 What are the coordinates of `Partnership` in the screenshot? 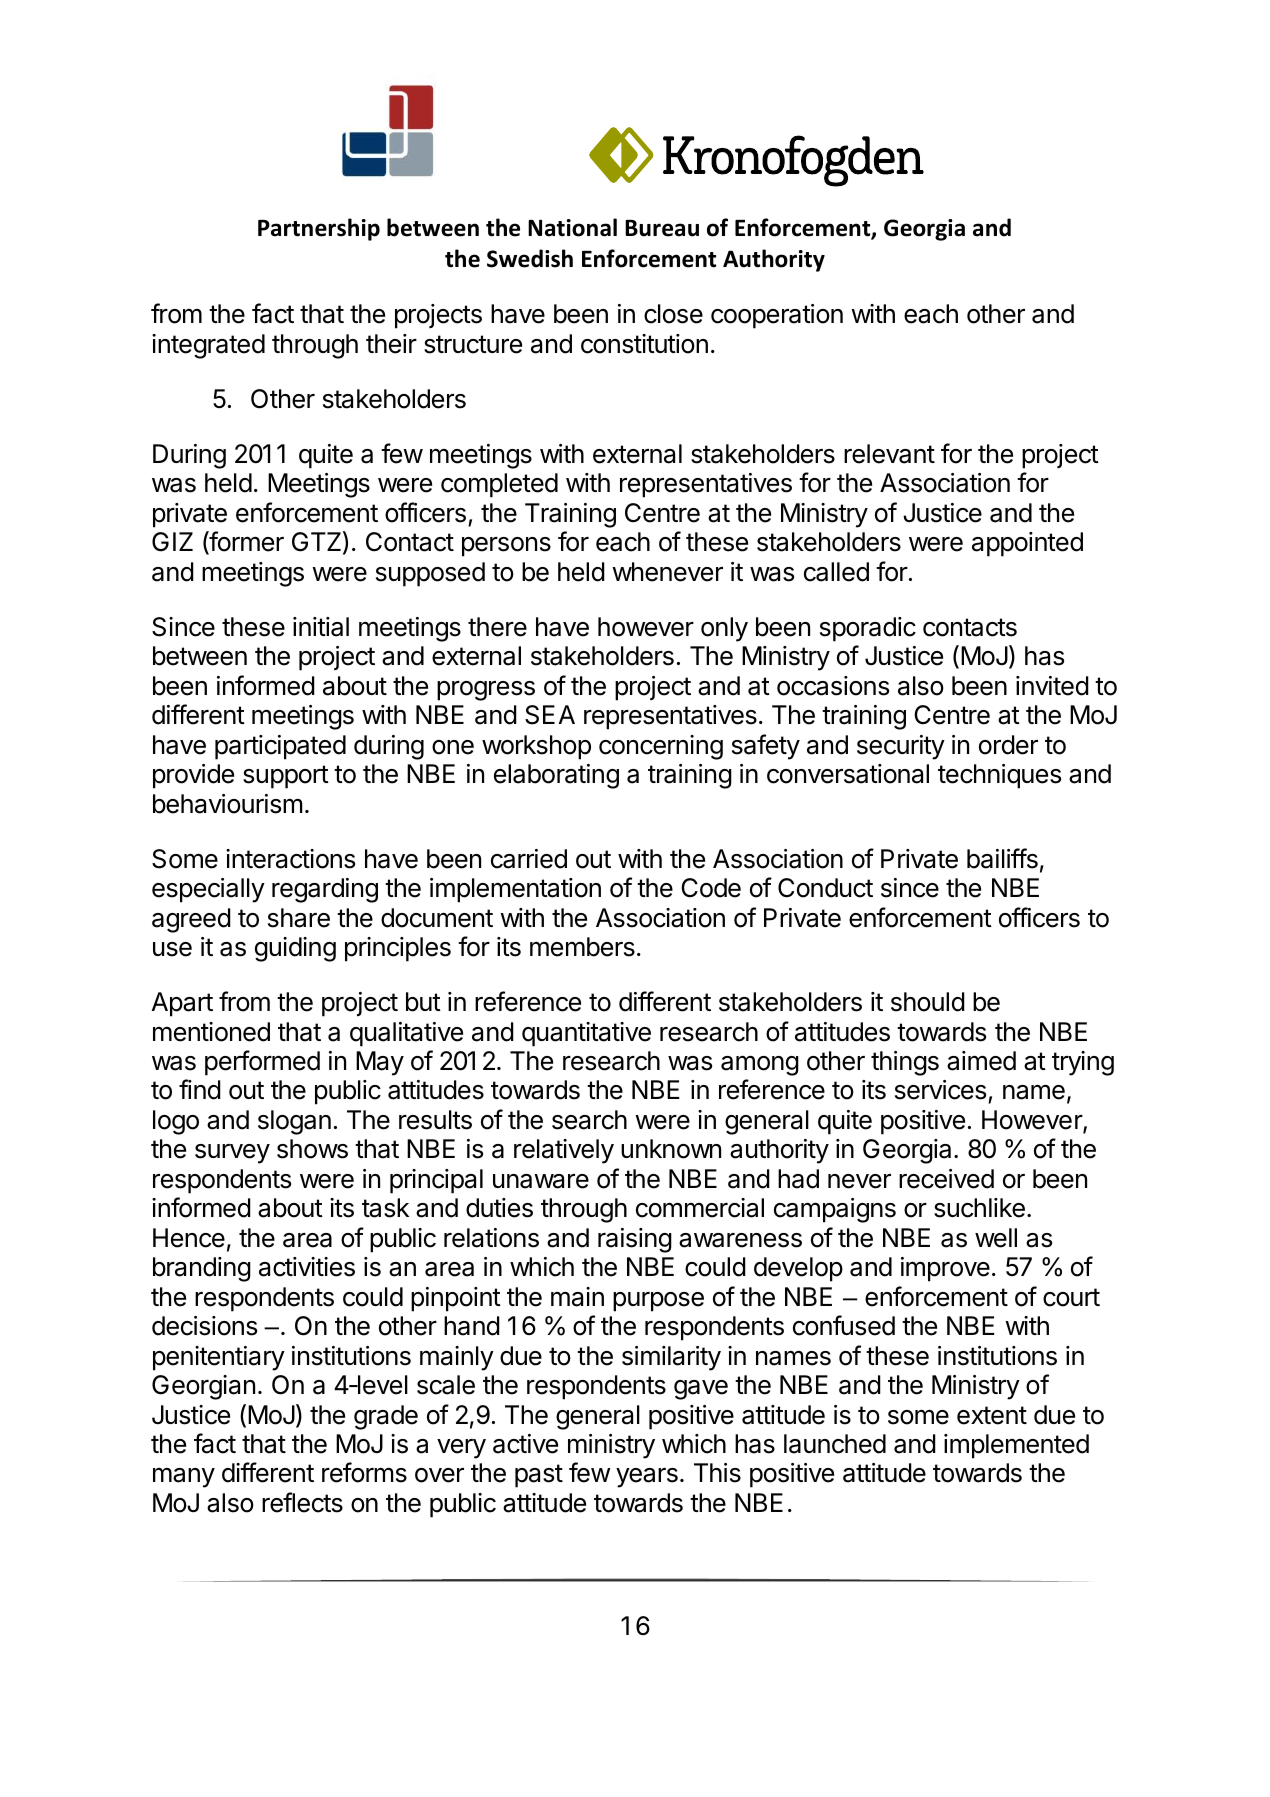 It's located at (319, 229).
